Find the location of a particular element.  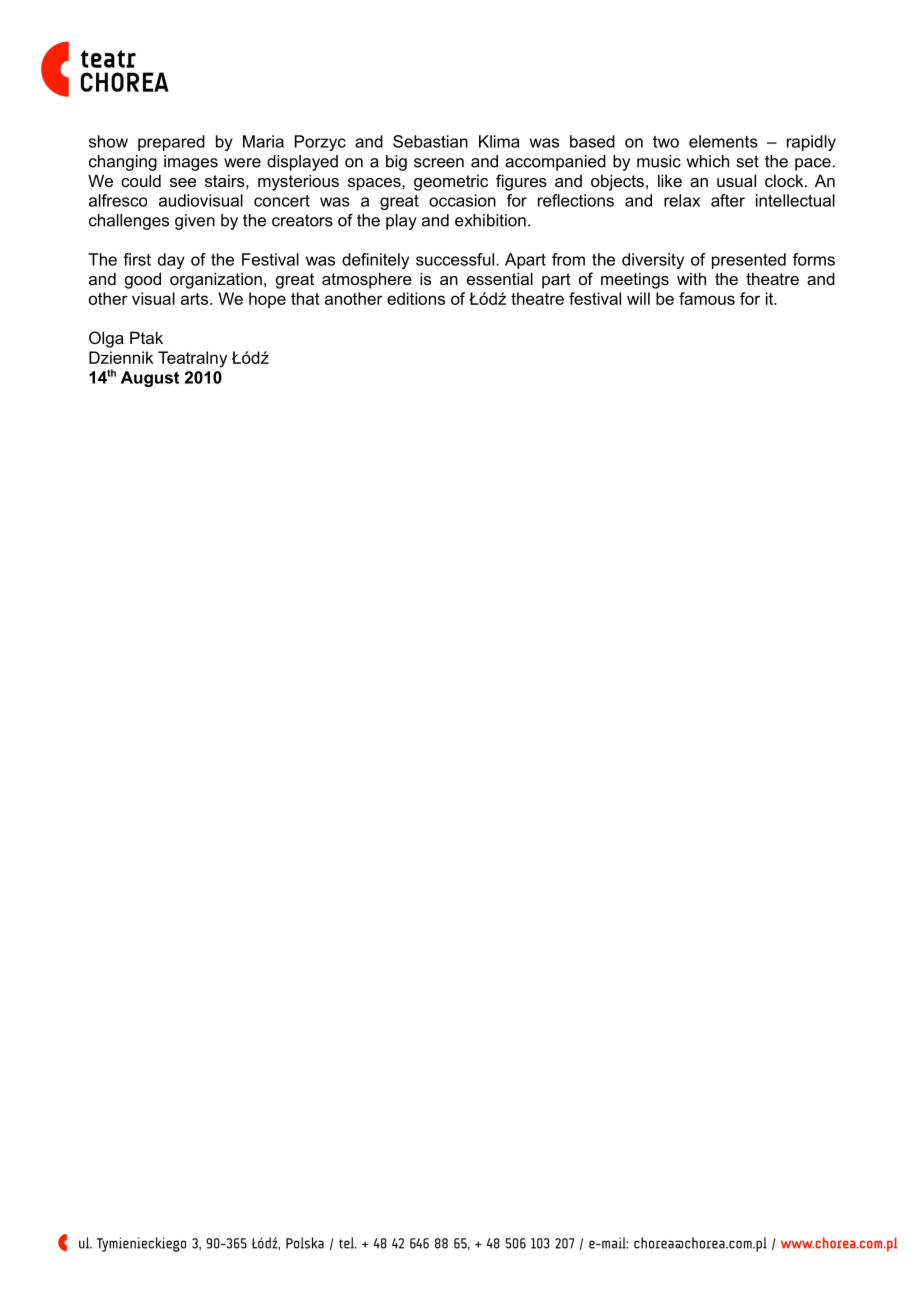

famous is located at coordinates (707, 298).
